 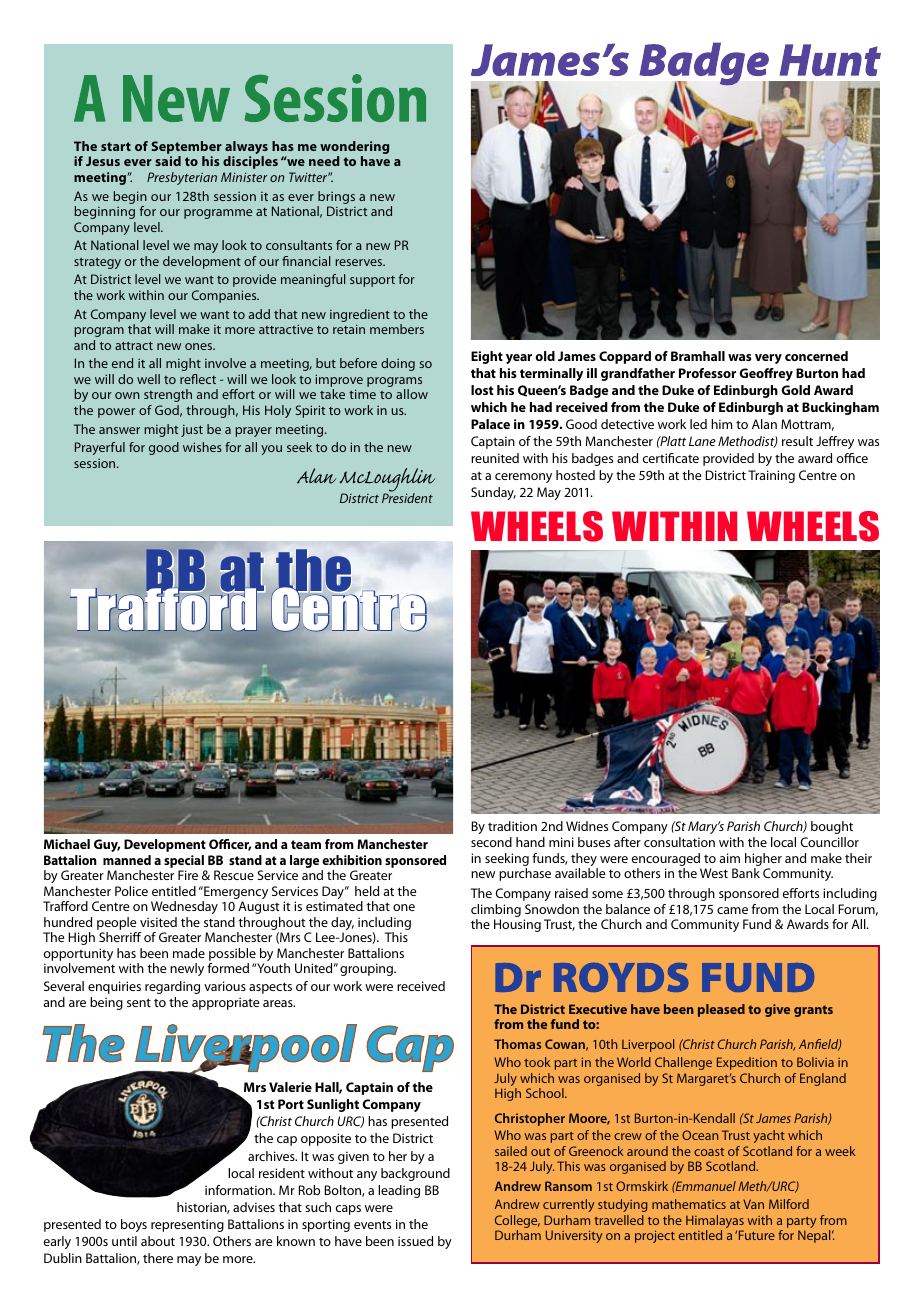 What do you see at coordinates (797, 441) in the page?
I see `result` at bounding box center [797, 441].
